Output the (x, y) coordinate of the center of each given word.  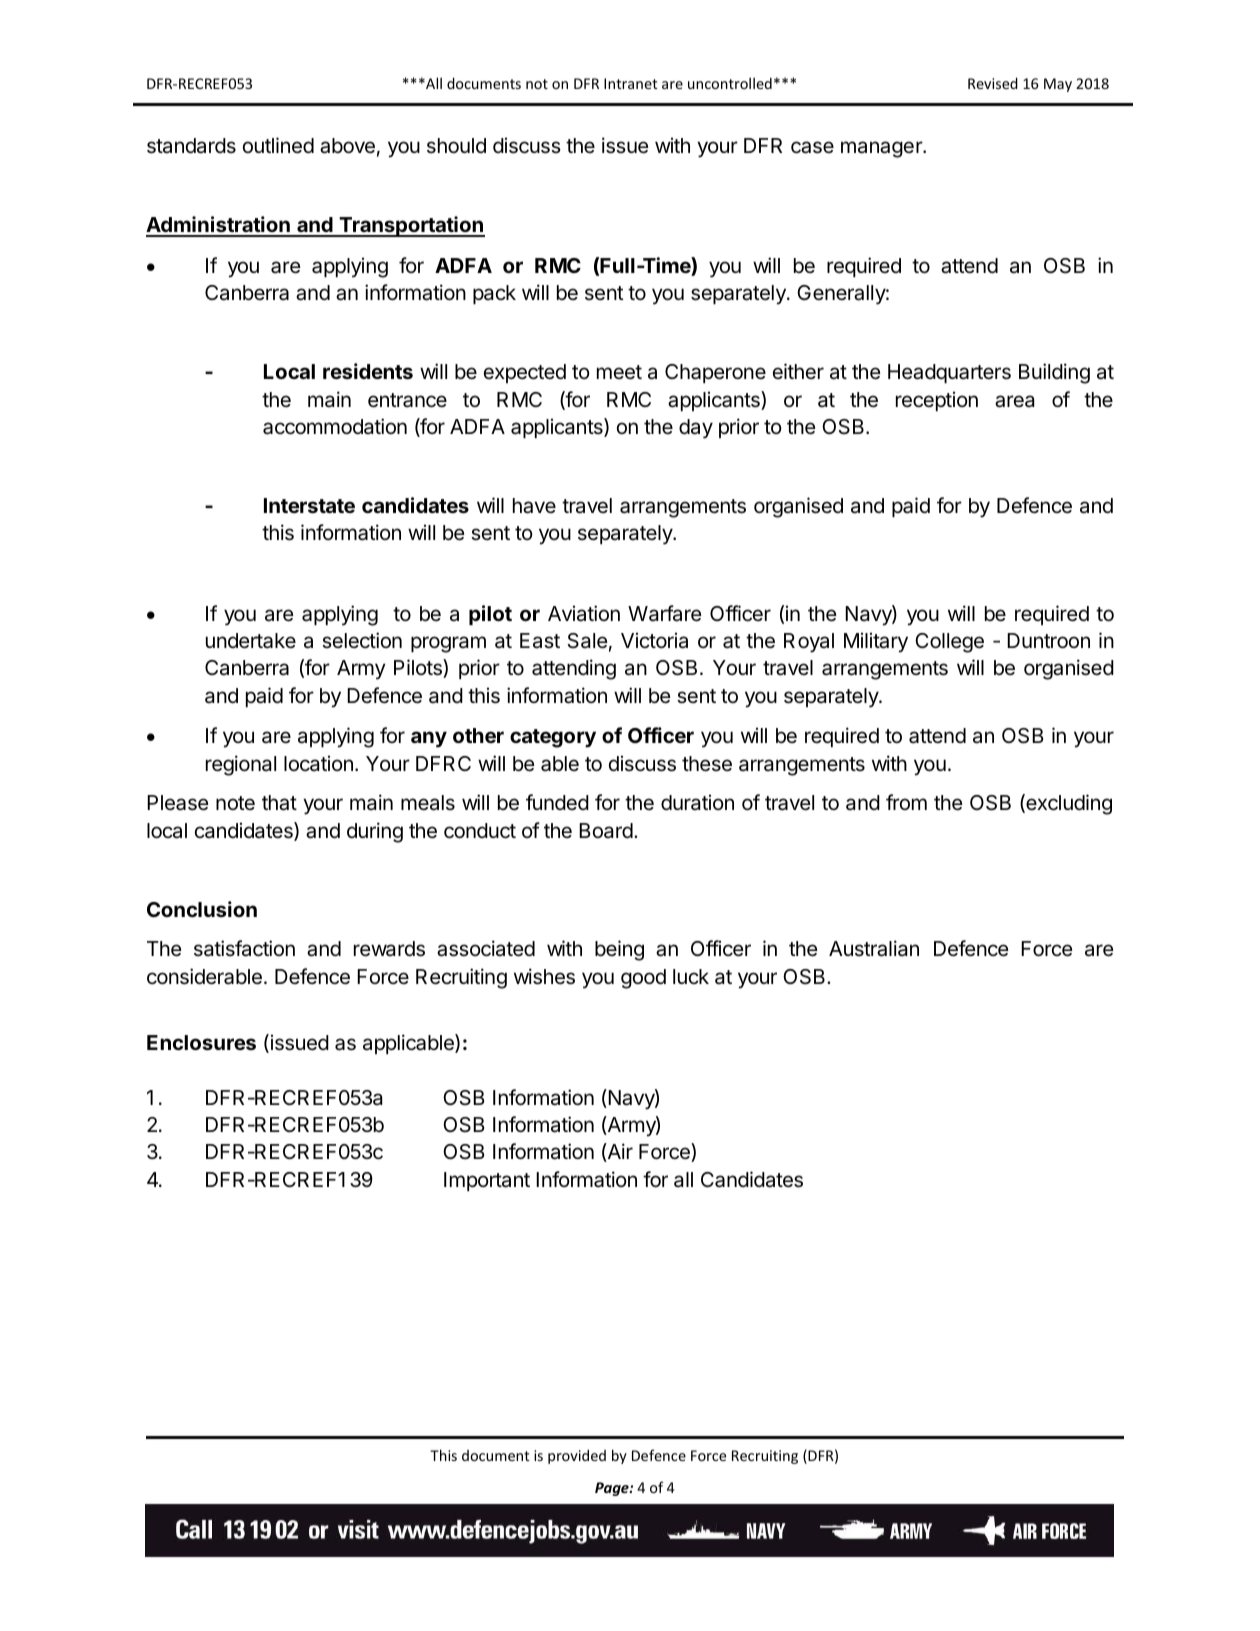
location (318, 763)
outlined (278, 145)
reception (937, 401)
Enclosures (201, 1042)
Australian (874, 948)
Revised (993, 83)
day (696, 429)
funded (557, 802)
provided (577, 1457)
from (906, 802)
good (643, 979)
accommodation (335, 426)
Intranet (631, 83)
